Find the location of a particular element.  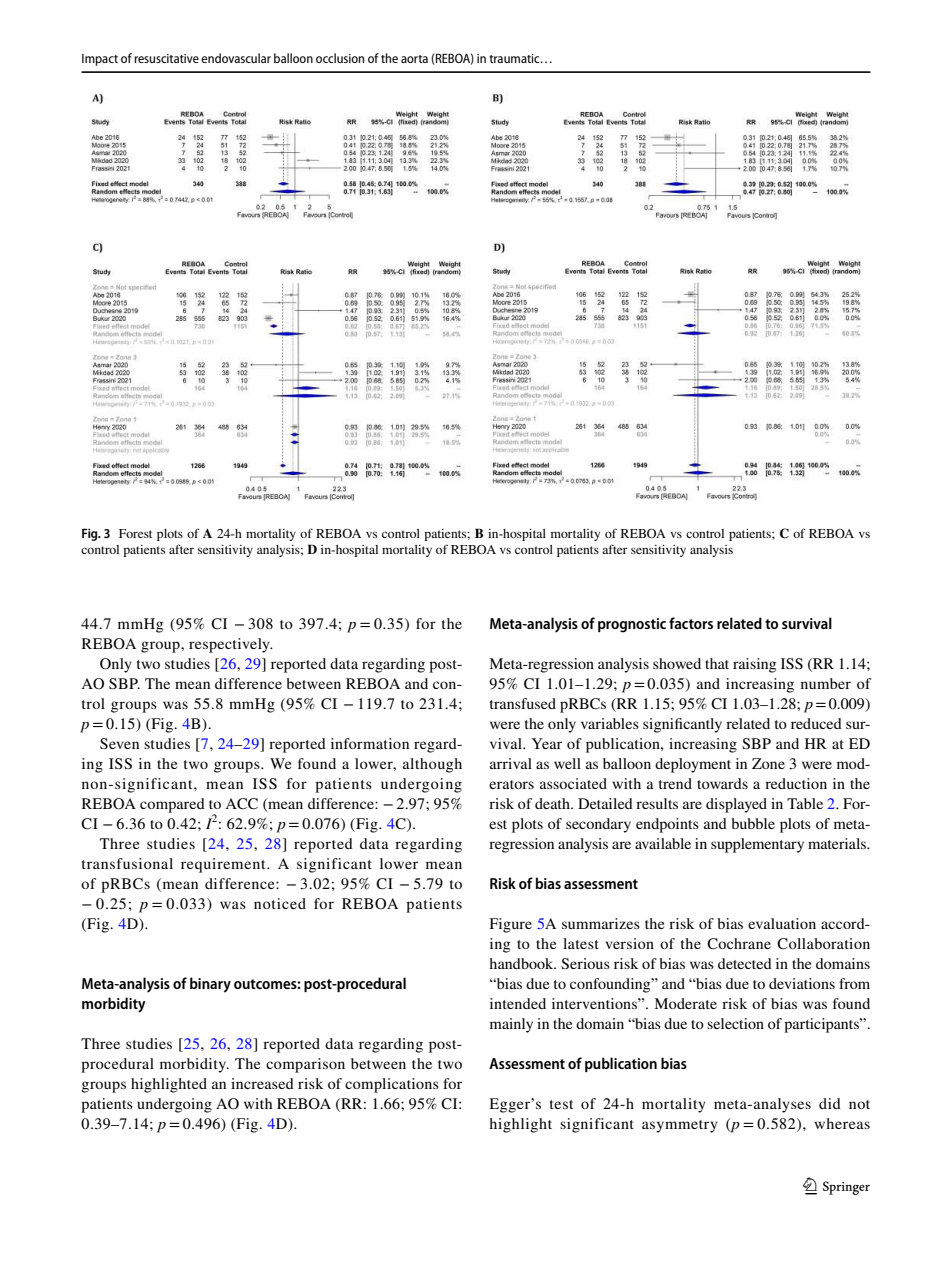

requirement is located at coordinates (224, 865).
